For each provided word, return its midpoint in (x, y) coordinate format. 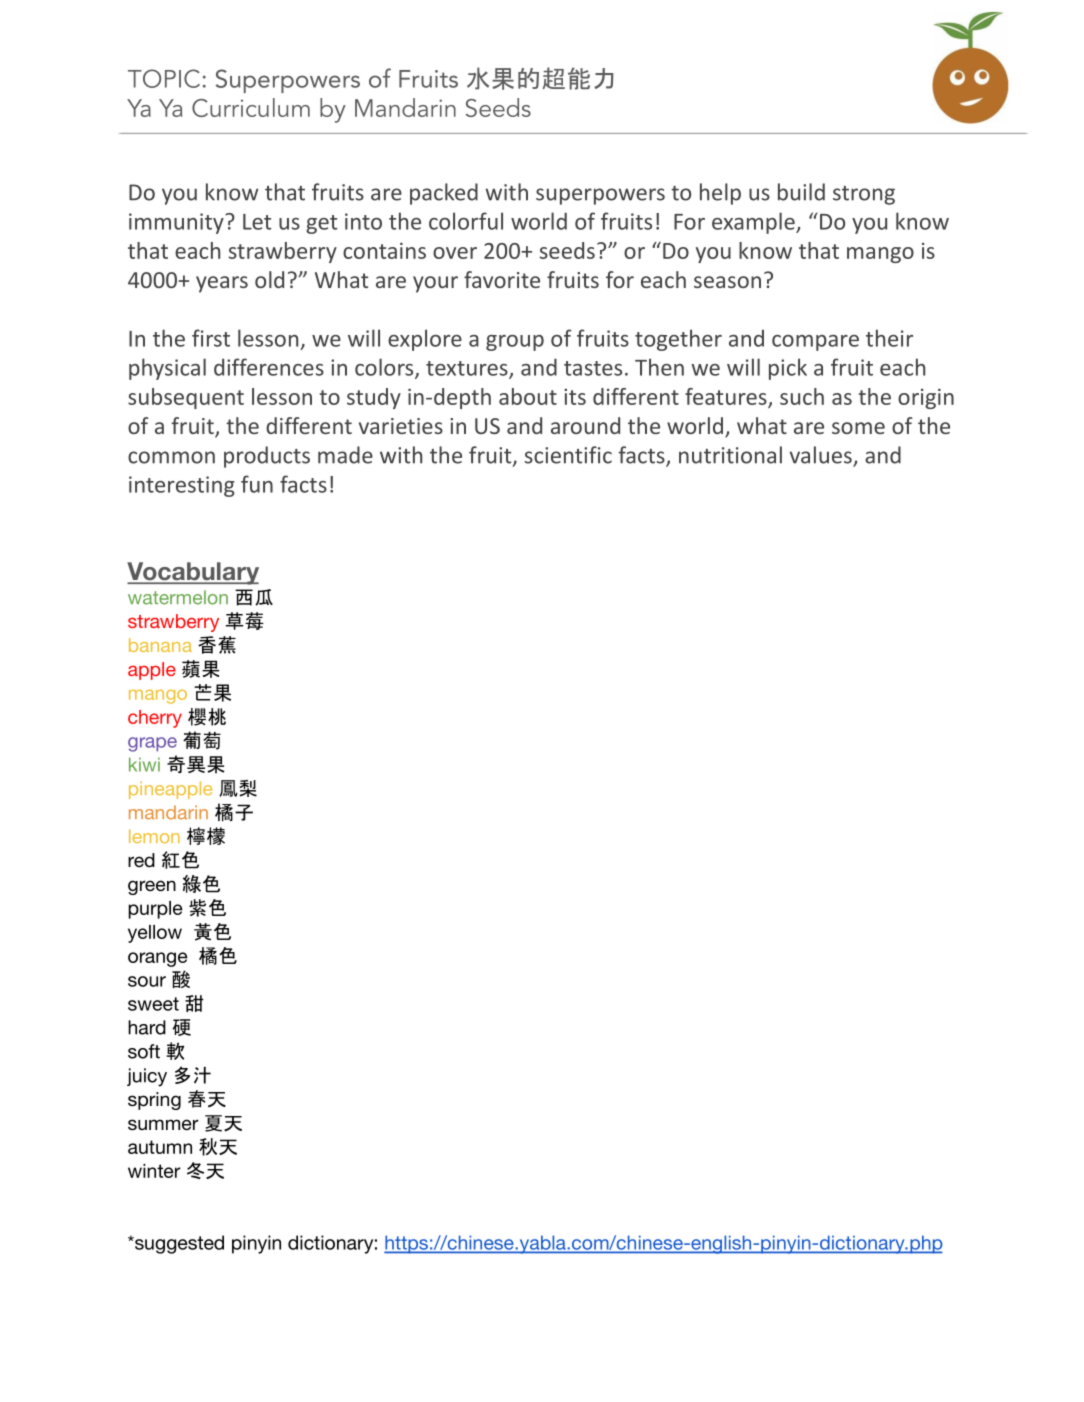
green (152, 887)
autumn (160, 1147)
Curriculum (251, 107)
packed (444, 194)
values (822, 456)
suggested (178, 1244)
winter (154, 1171)
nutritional (730, 455)
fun (257, 484)
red (141, 860)
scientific (568, 455)
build (801, 192)
